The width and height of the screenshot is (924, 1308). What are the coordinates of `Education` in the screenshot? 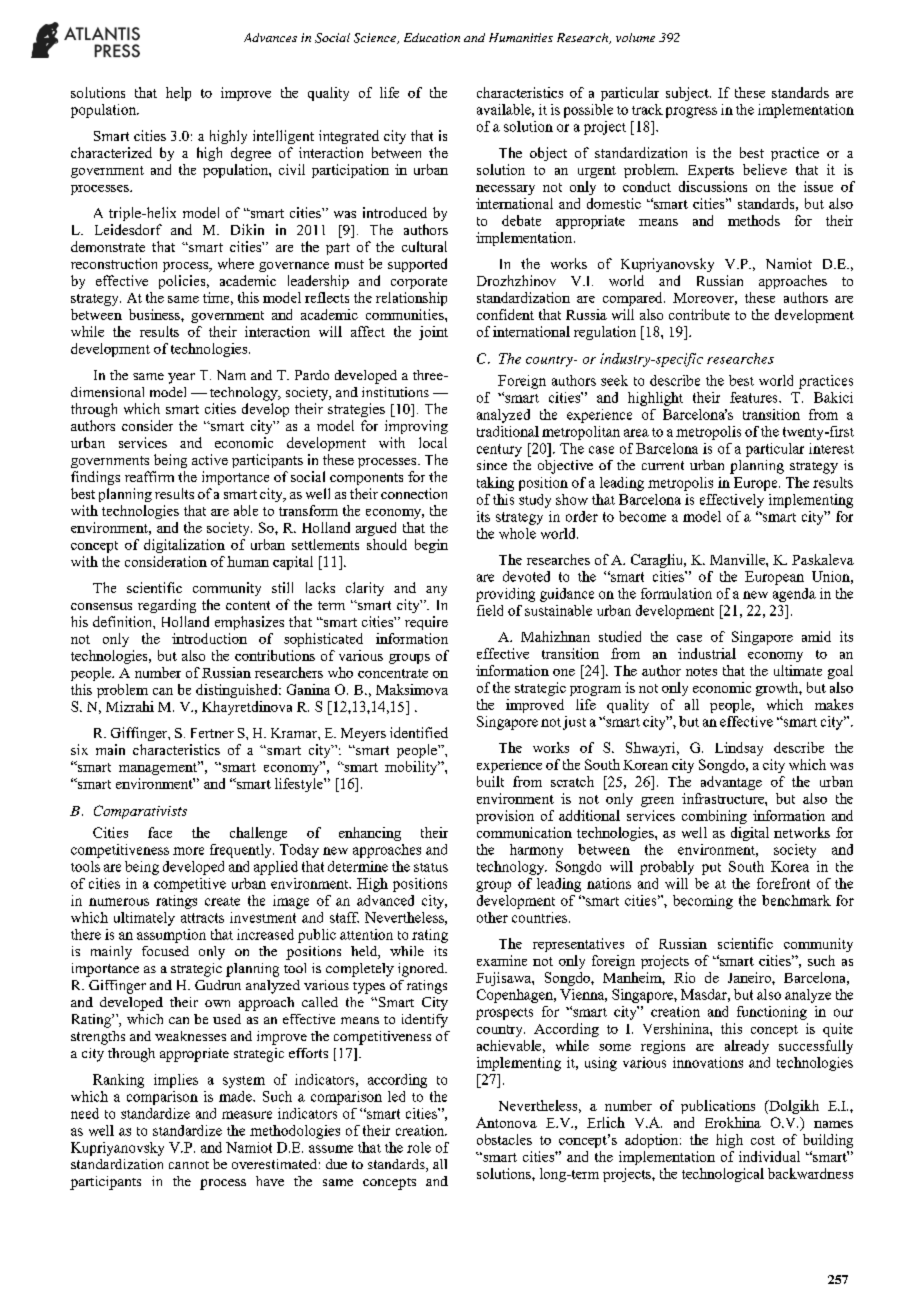 It's located at (432, 37).
